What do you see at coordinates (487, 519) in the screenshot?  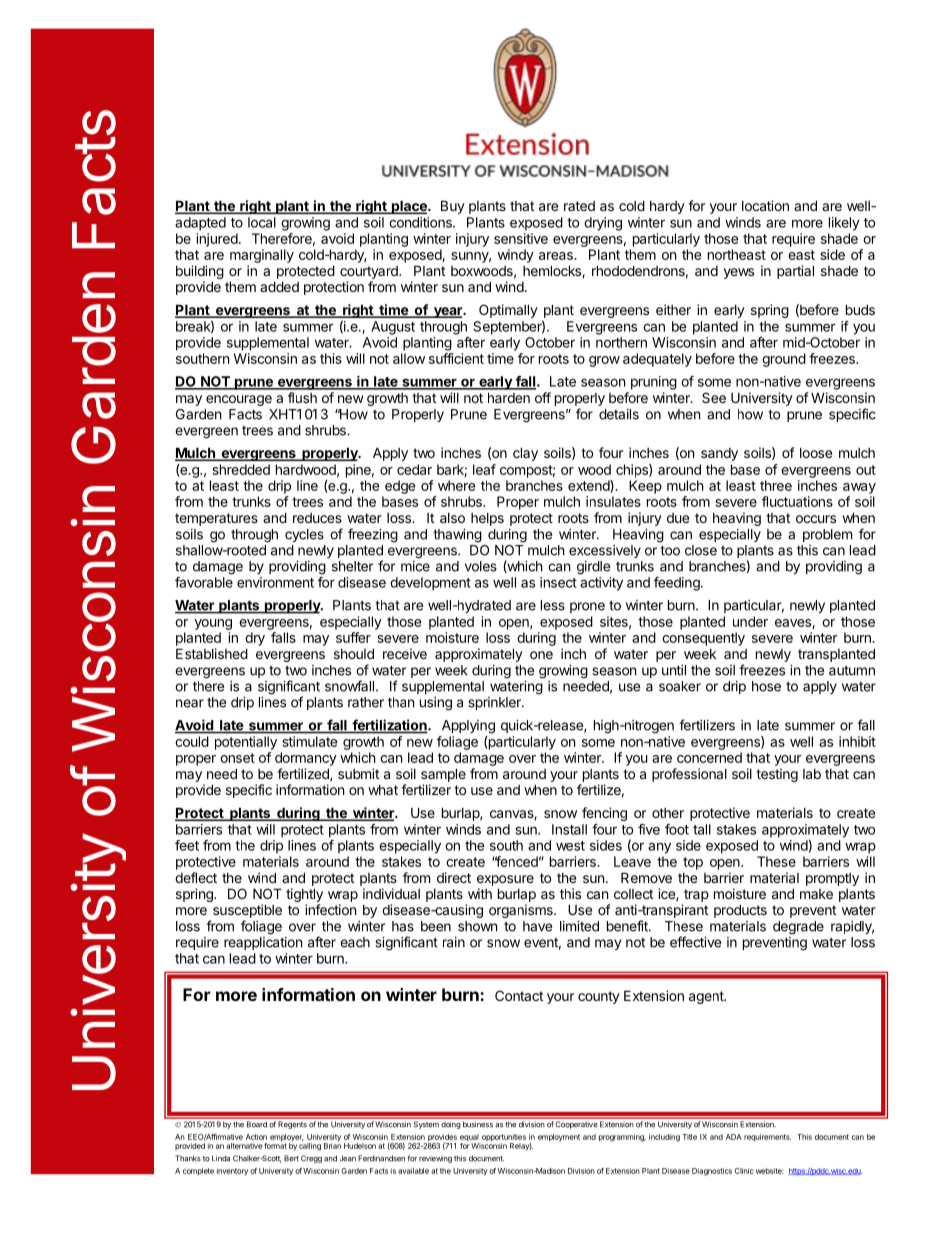 I see `helps` at bounding box center [487, 519].
